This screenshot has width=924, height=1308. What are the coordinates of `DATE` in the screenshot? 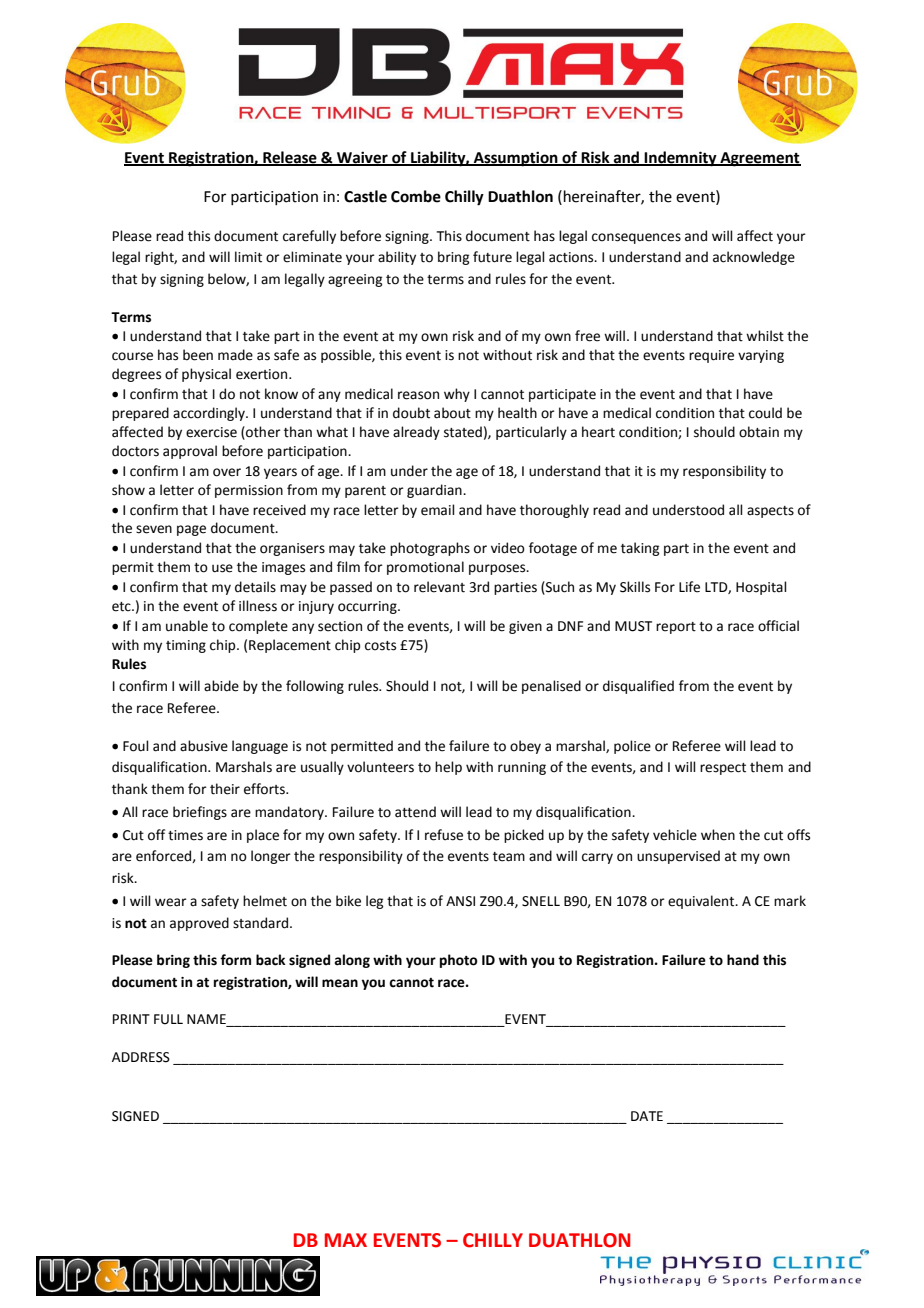 It's located at (647, 1116).
